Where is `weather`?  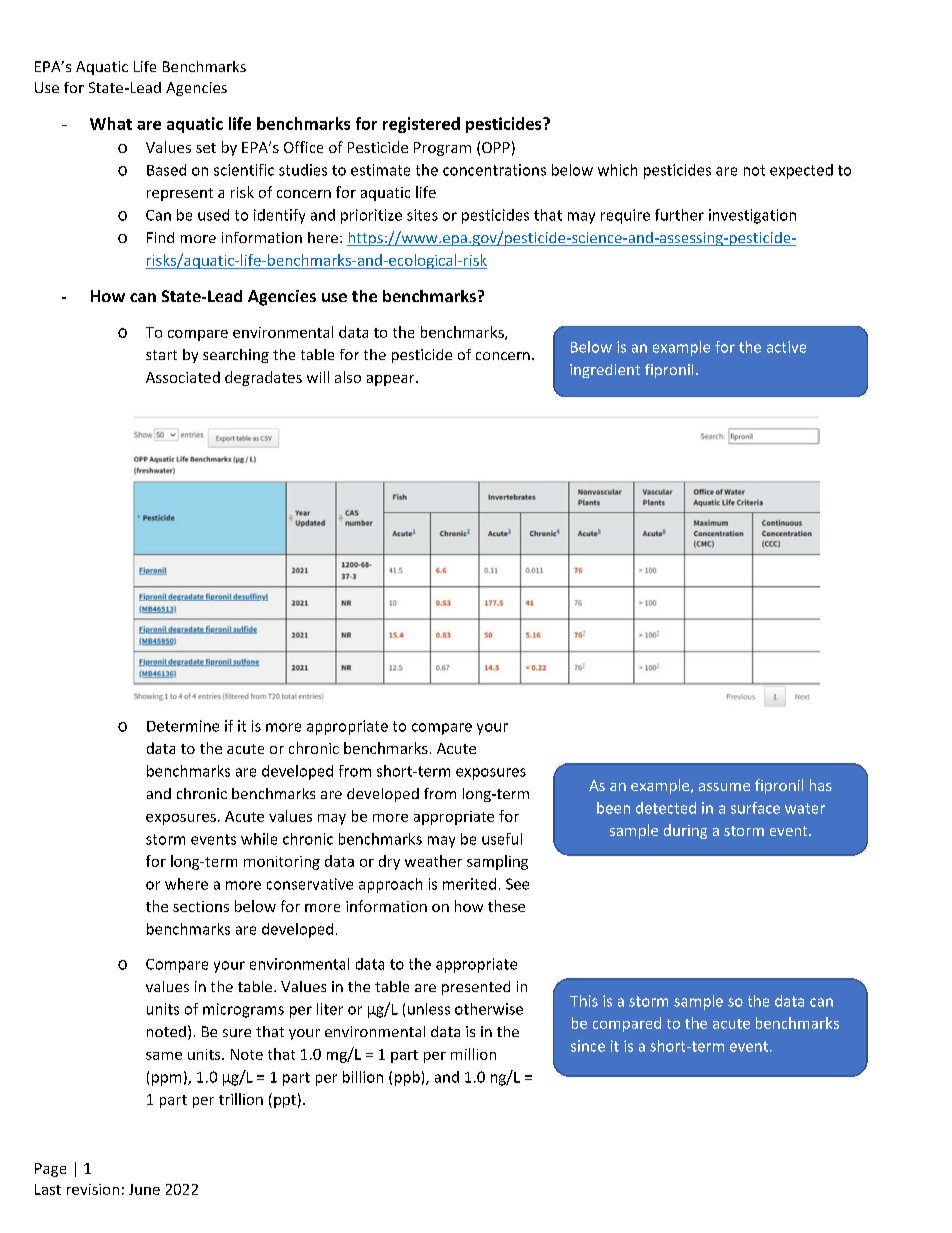
weather is located at coordinates (433, 861).
